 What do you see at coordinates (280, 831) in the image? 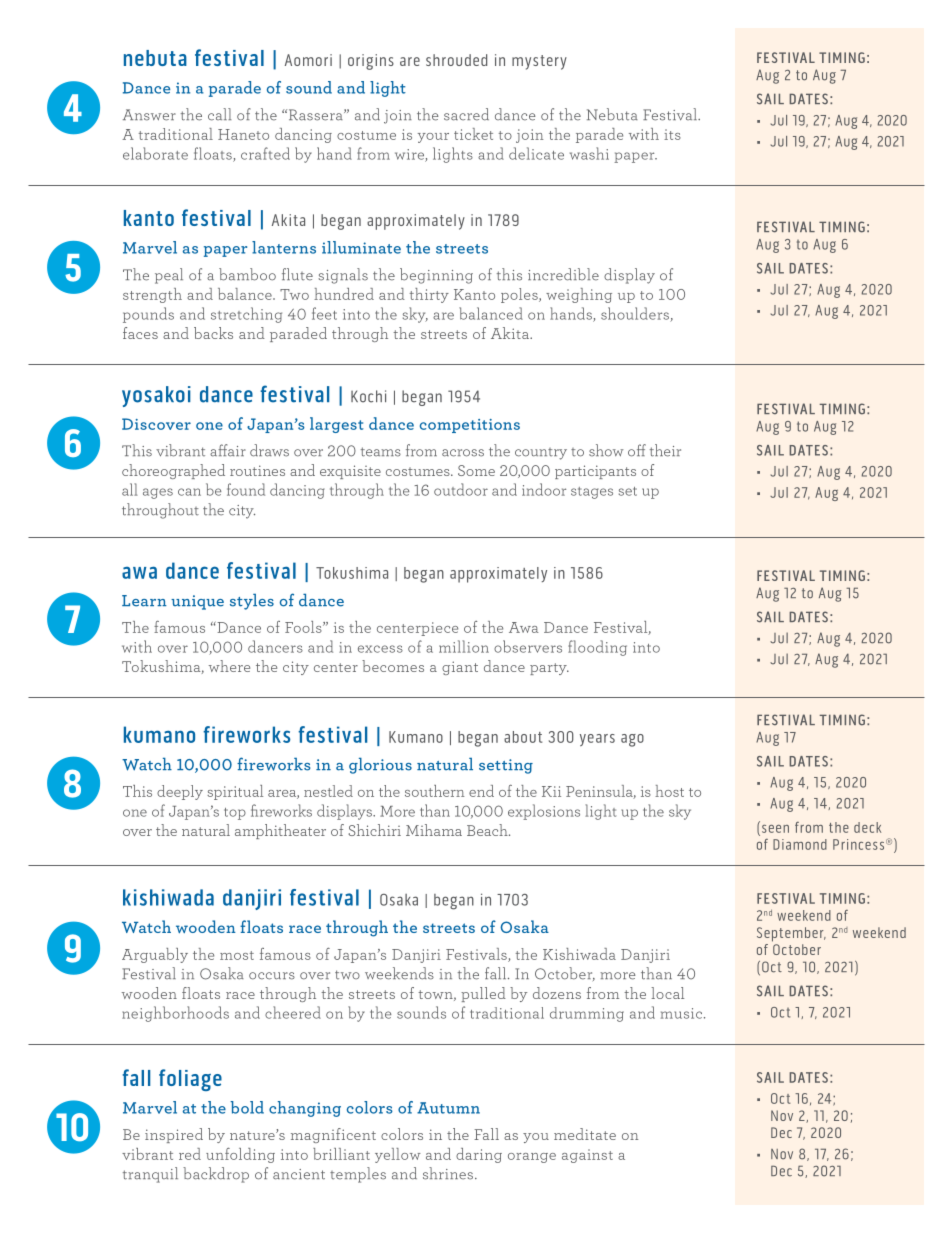
I see `amphitheater` at bounding box center [280, 831].
